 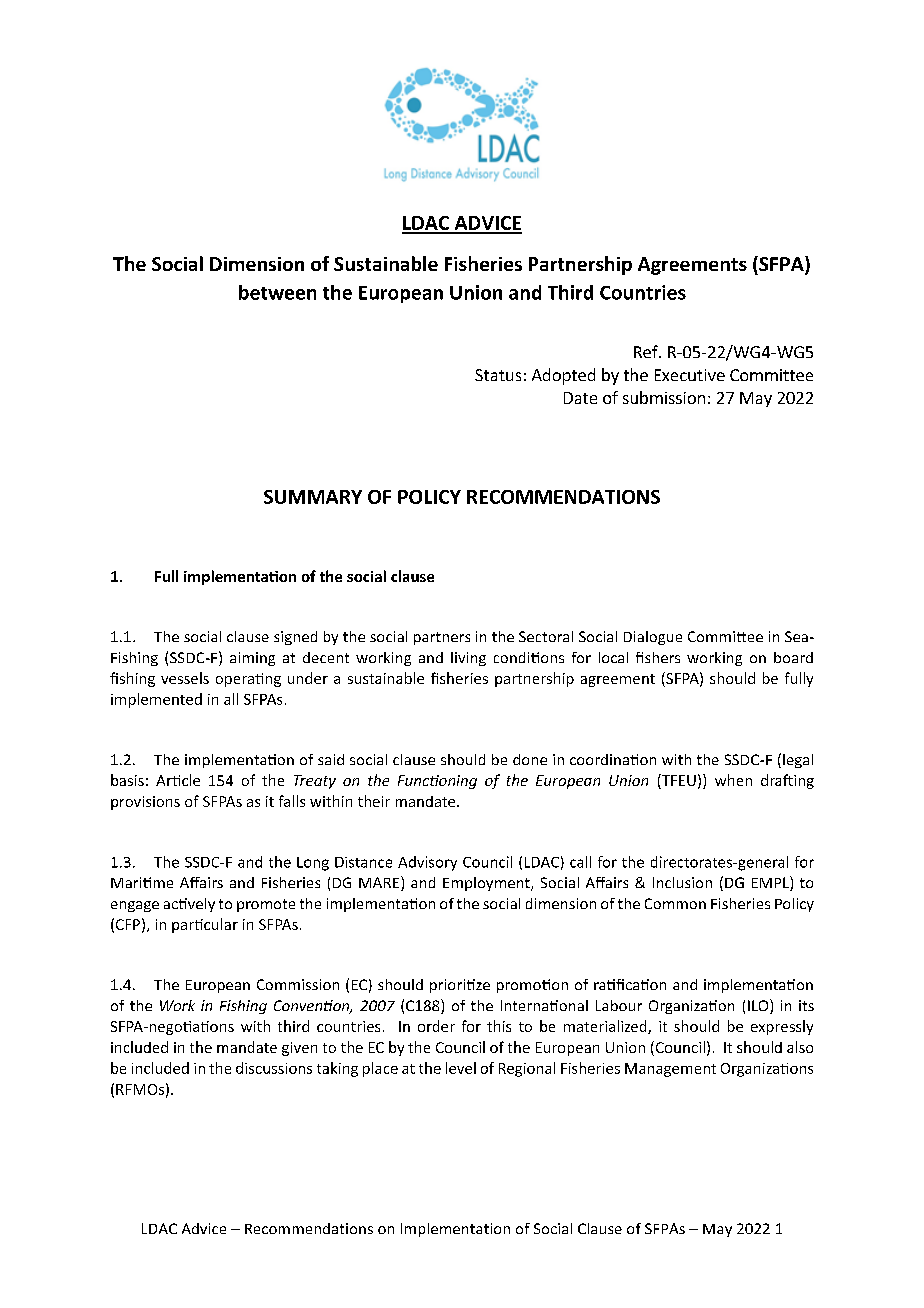 I want to click on SUMMARY, so click(x=313, y=497).
